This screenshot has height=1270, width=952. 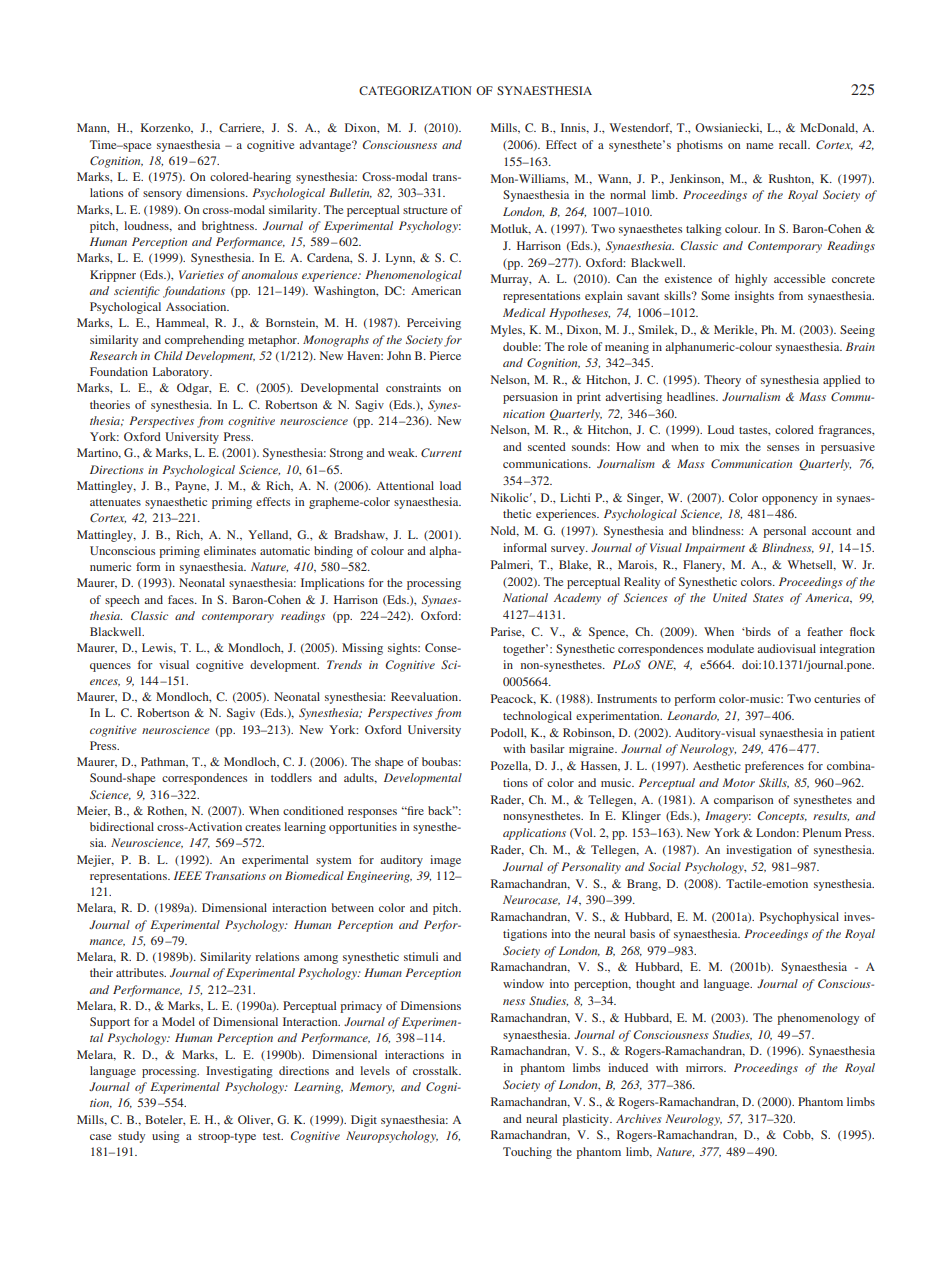 I want to click on Missing, so click(x=362, y=649).
